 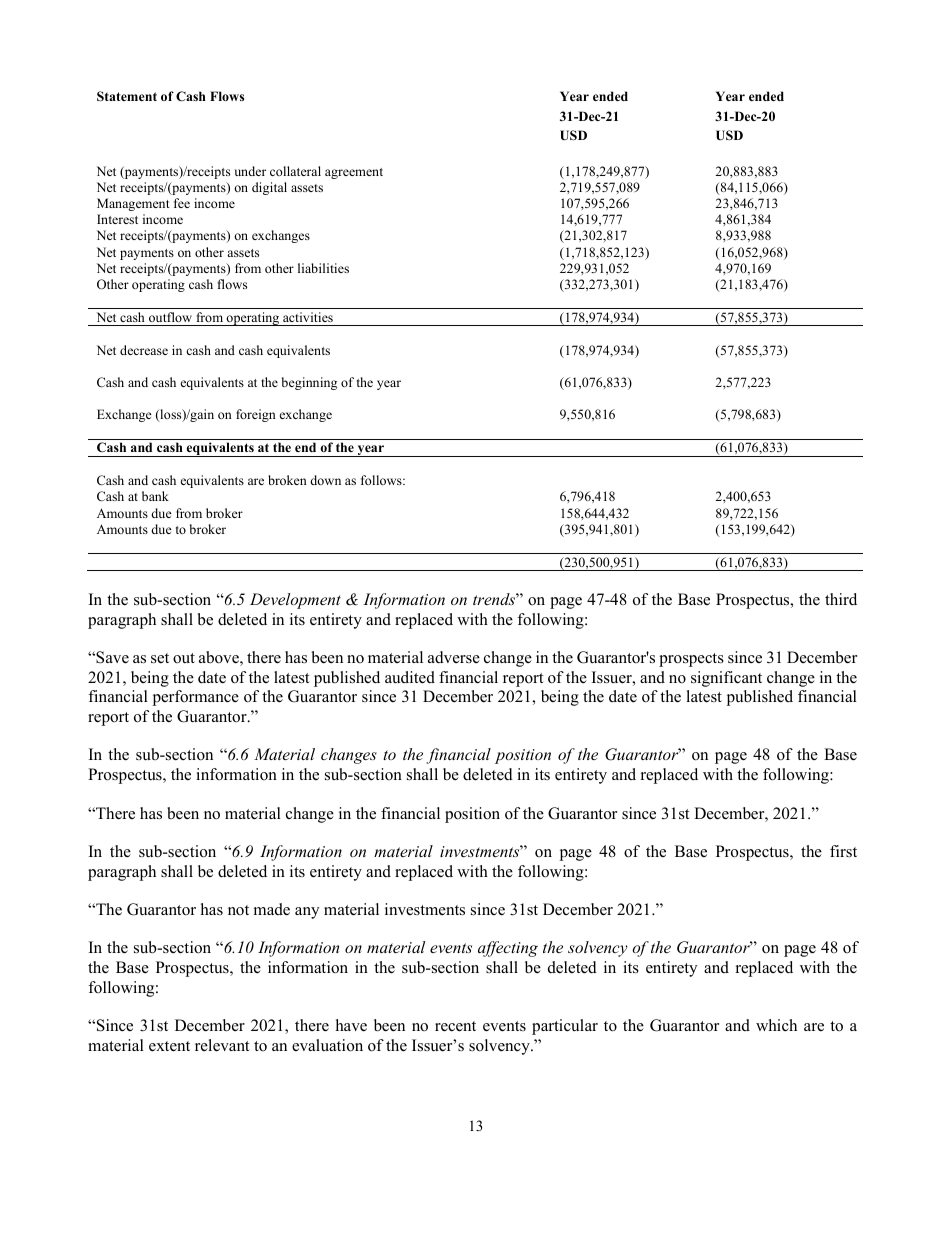 I want to click on relevant, so click(x=222, y=1045).
